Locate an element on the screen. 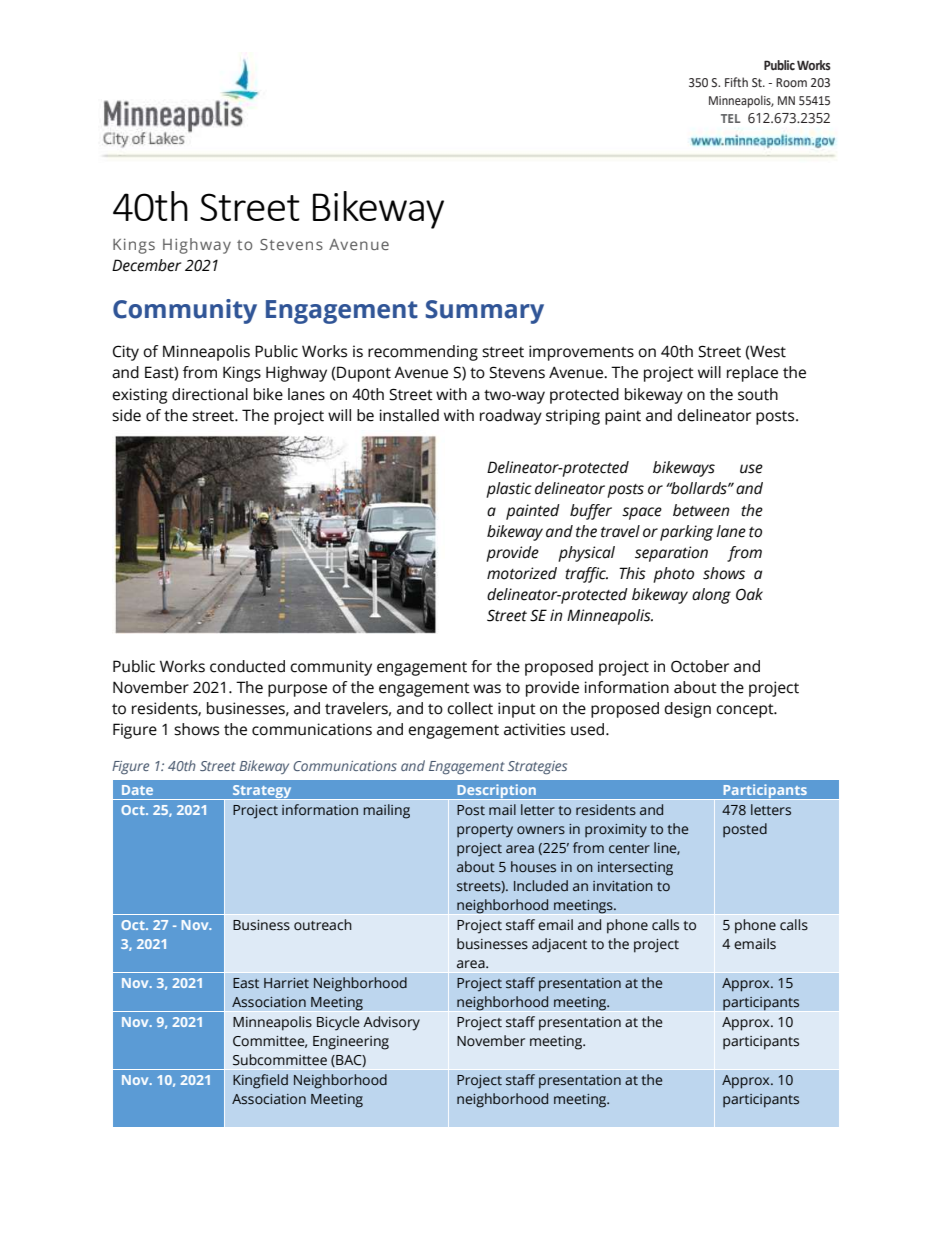 This screenshot has height=1233, width=952. conducted is located at coordinates (247, 666).
